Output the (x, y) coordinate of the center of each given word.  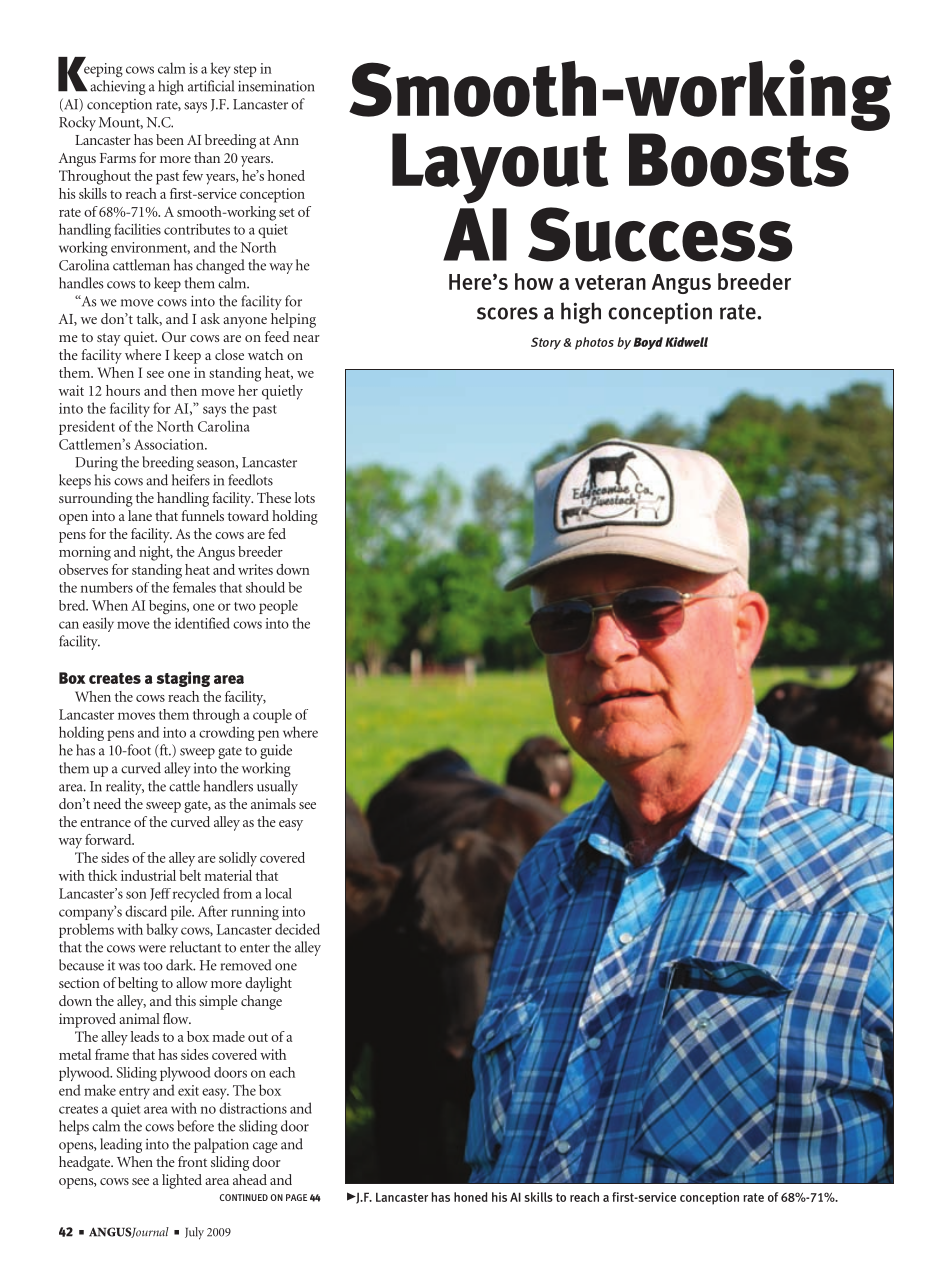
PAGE (296, 1197)
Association (170, 444)
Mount (121, 123)
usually (277, 787)
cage (265, 1147)
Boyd (648, 343)
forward (109, 839)
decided (297, 929)
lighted (182, 1181)
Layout (500, 168)
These (274, 497)
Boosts (739, 160)
